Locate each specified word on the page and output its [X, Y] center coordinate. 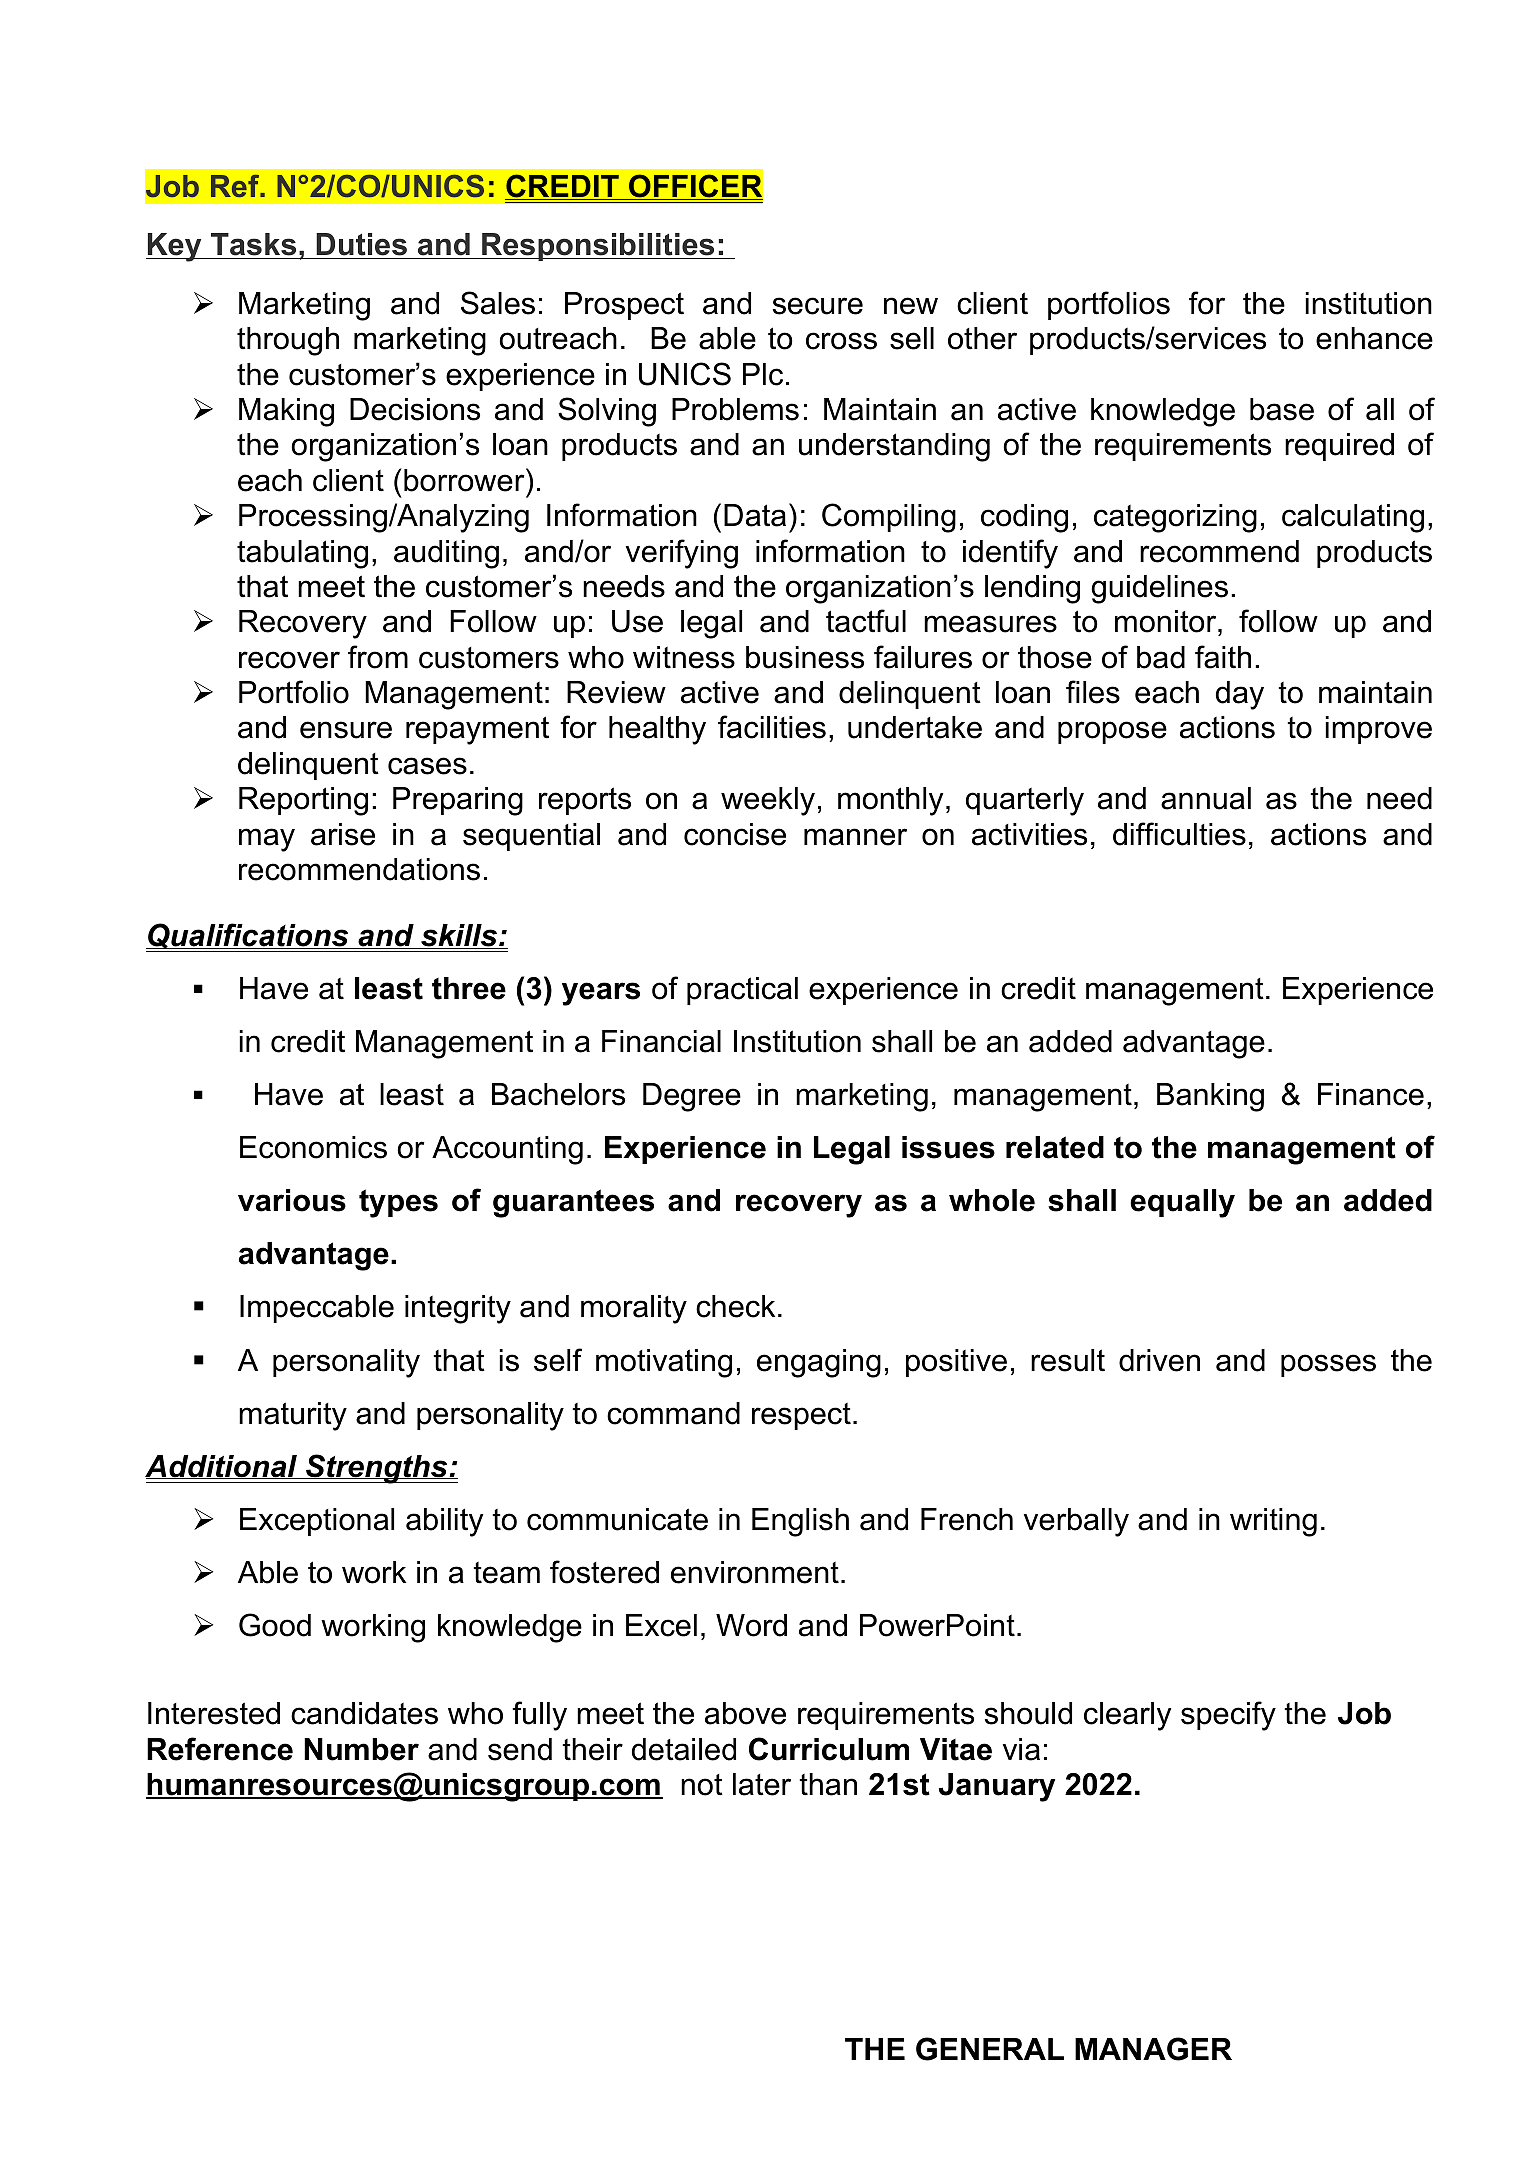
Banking [1210, 1097]
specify [1228, 1716]
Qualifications [248, 937]
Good [275, 1625]
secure [818, 306]
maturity [293, 1416]
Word [751, 1625]
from [378, 657]
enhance [1374, 338]
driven [1159, 1360]
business [805, 657]
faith [1223, 657]
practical [742, 991]
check [735, 1306]
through [288, 341]
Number [361, 1749]
